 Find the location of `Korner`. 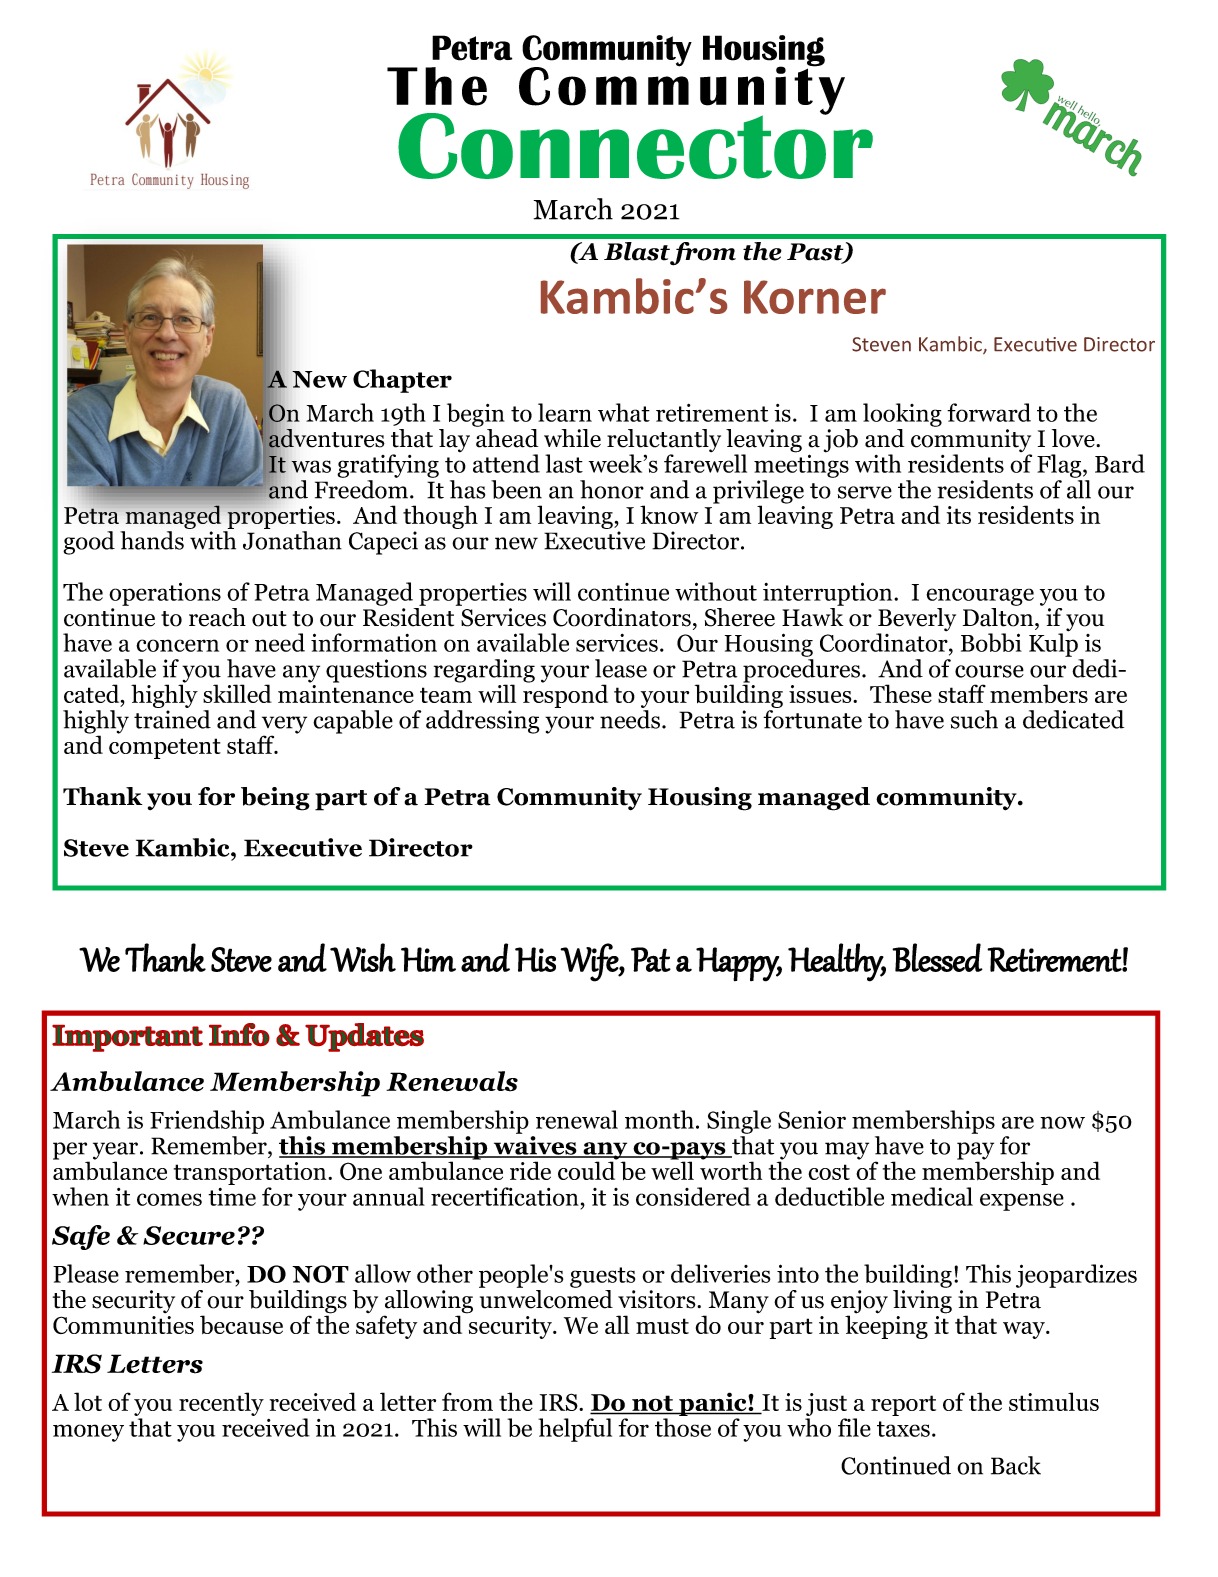

Korner is located at coordinates (815, 297).
